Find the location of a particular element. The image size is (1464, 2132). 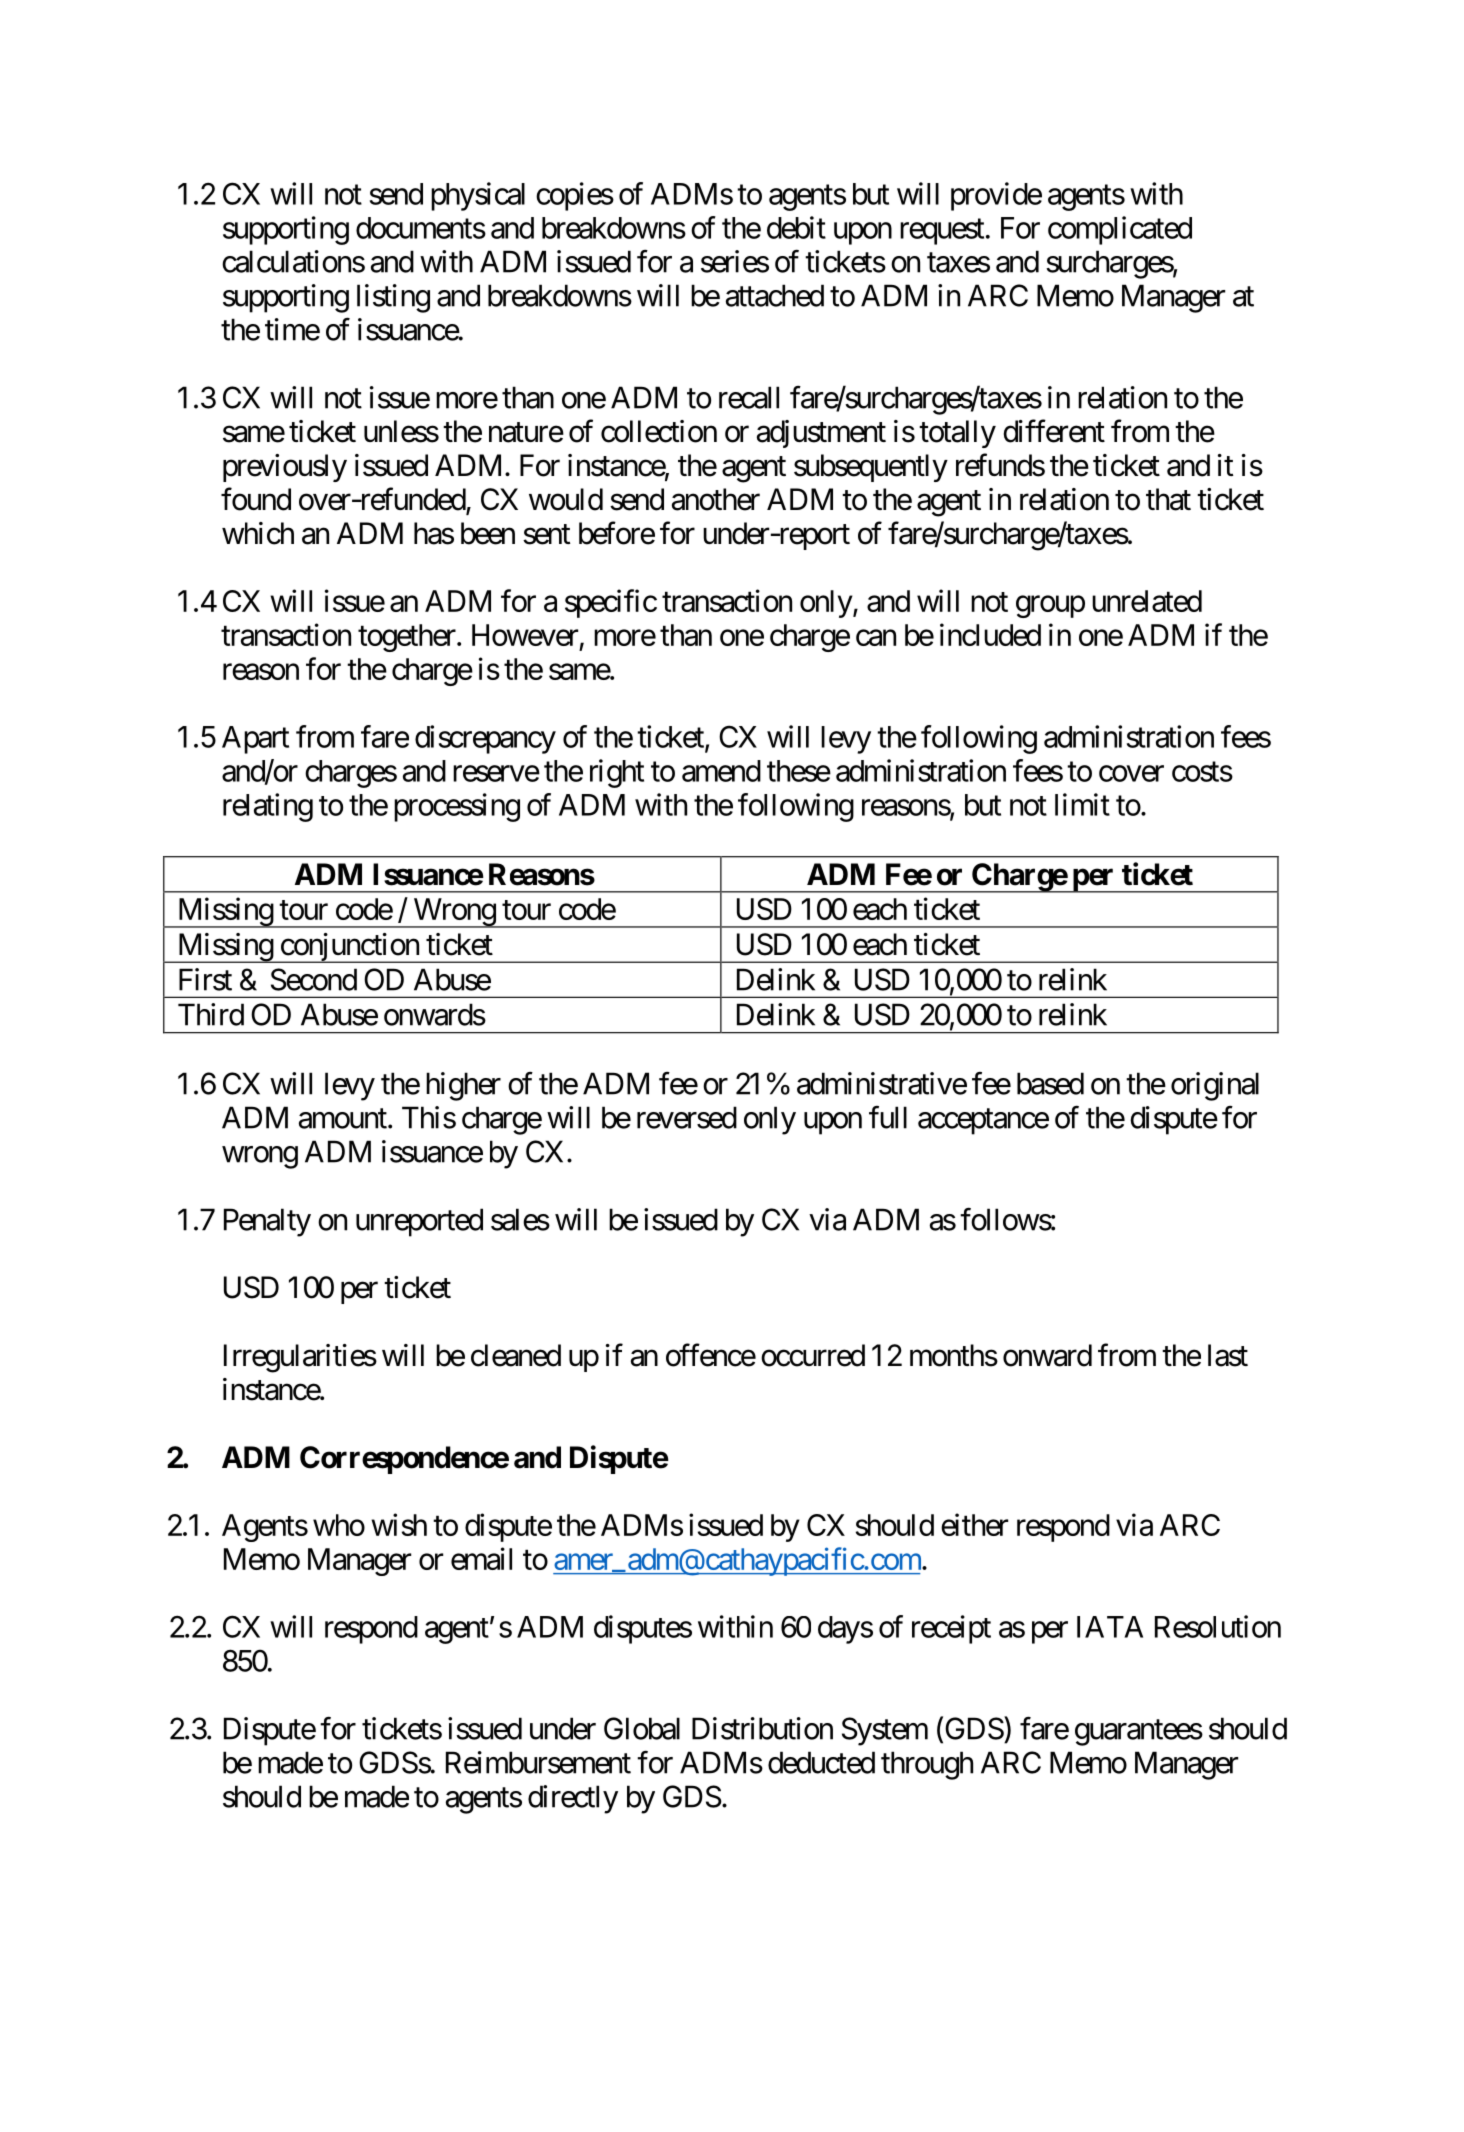

physical is located at coordinates (478, 196).
